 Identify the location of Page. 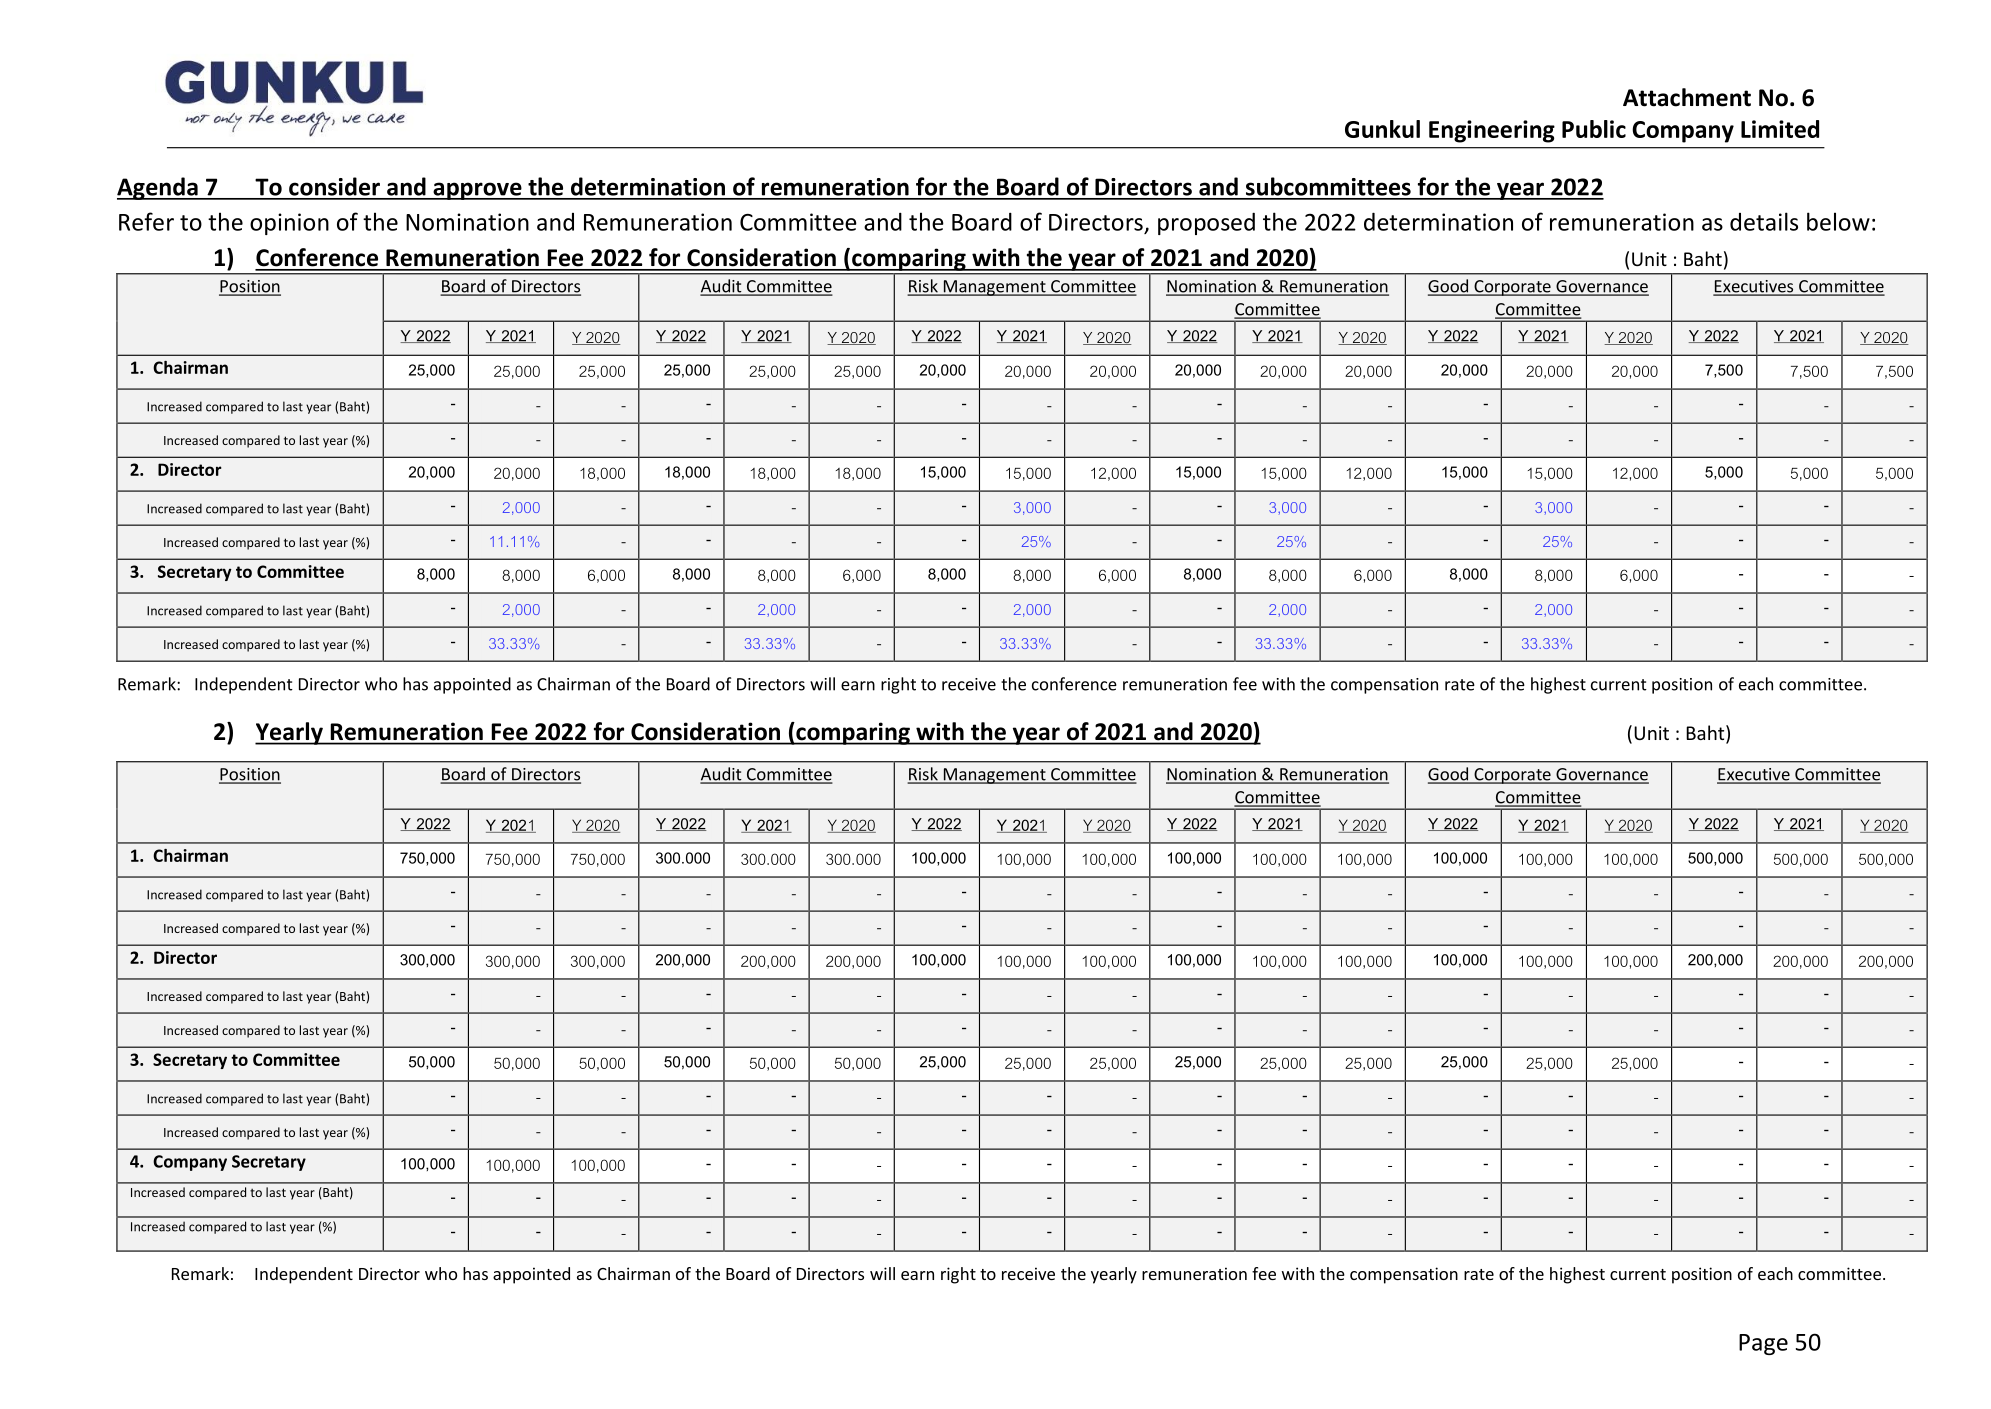
(1763, 1344).
